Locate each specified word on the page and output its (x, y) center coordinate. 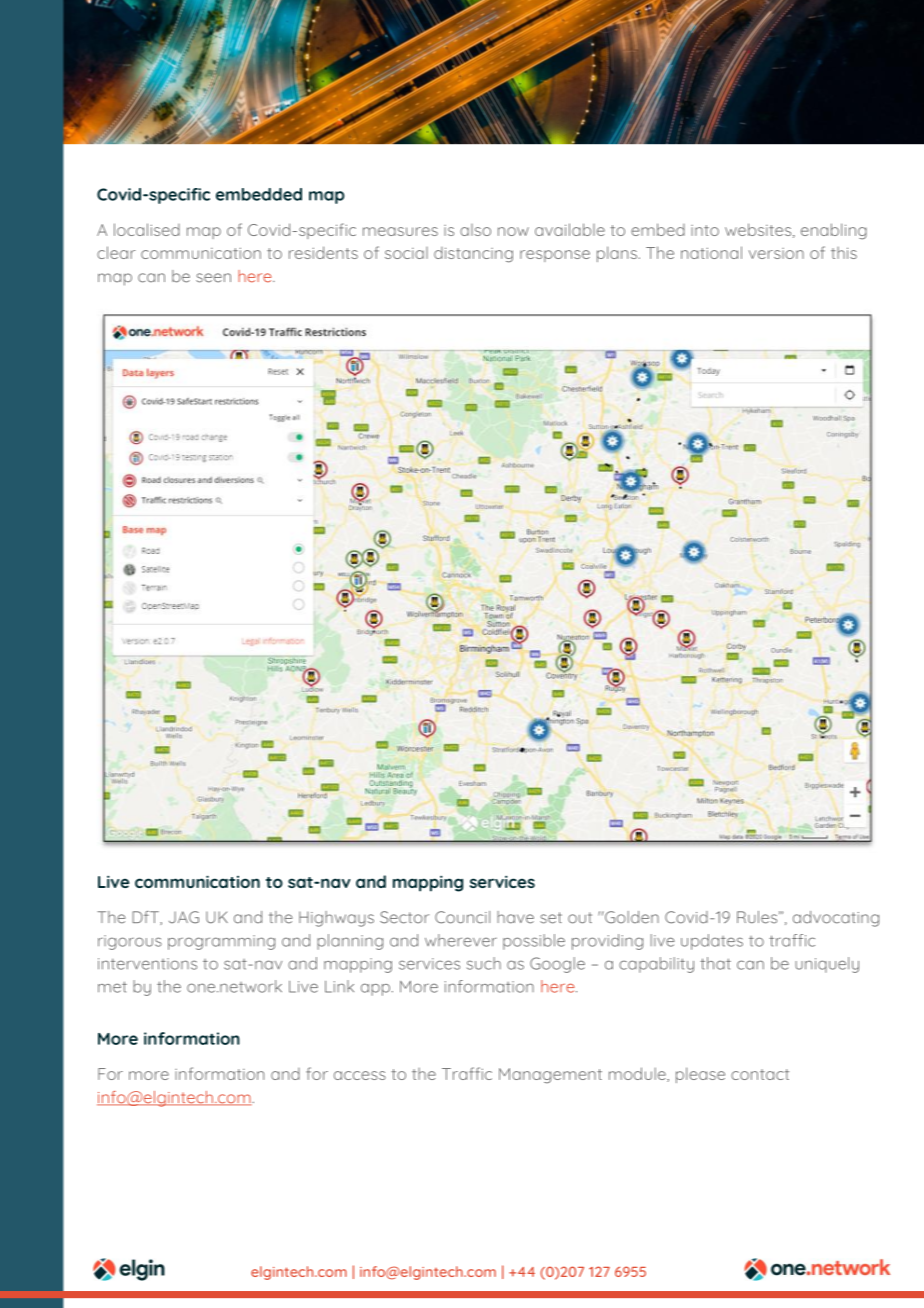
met (112, 987)
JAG (184, 917)
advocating (836, 919)
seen (213, 278)
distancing (473, 255)
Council (462, 917)
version (776, 253)
